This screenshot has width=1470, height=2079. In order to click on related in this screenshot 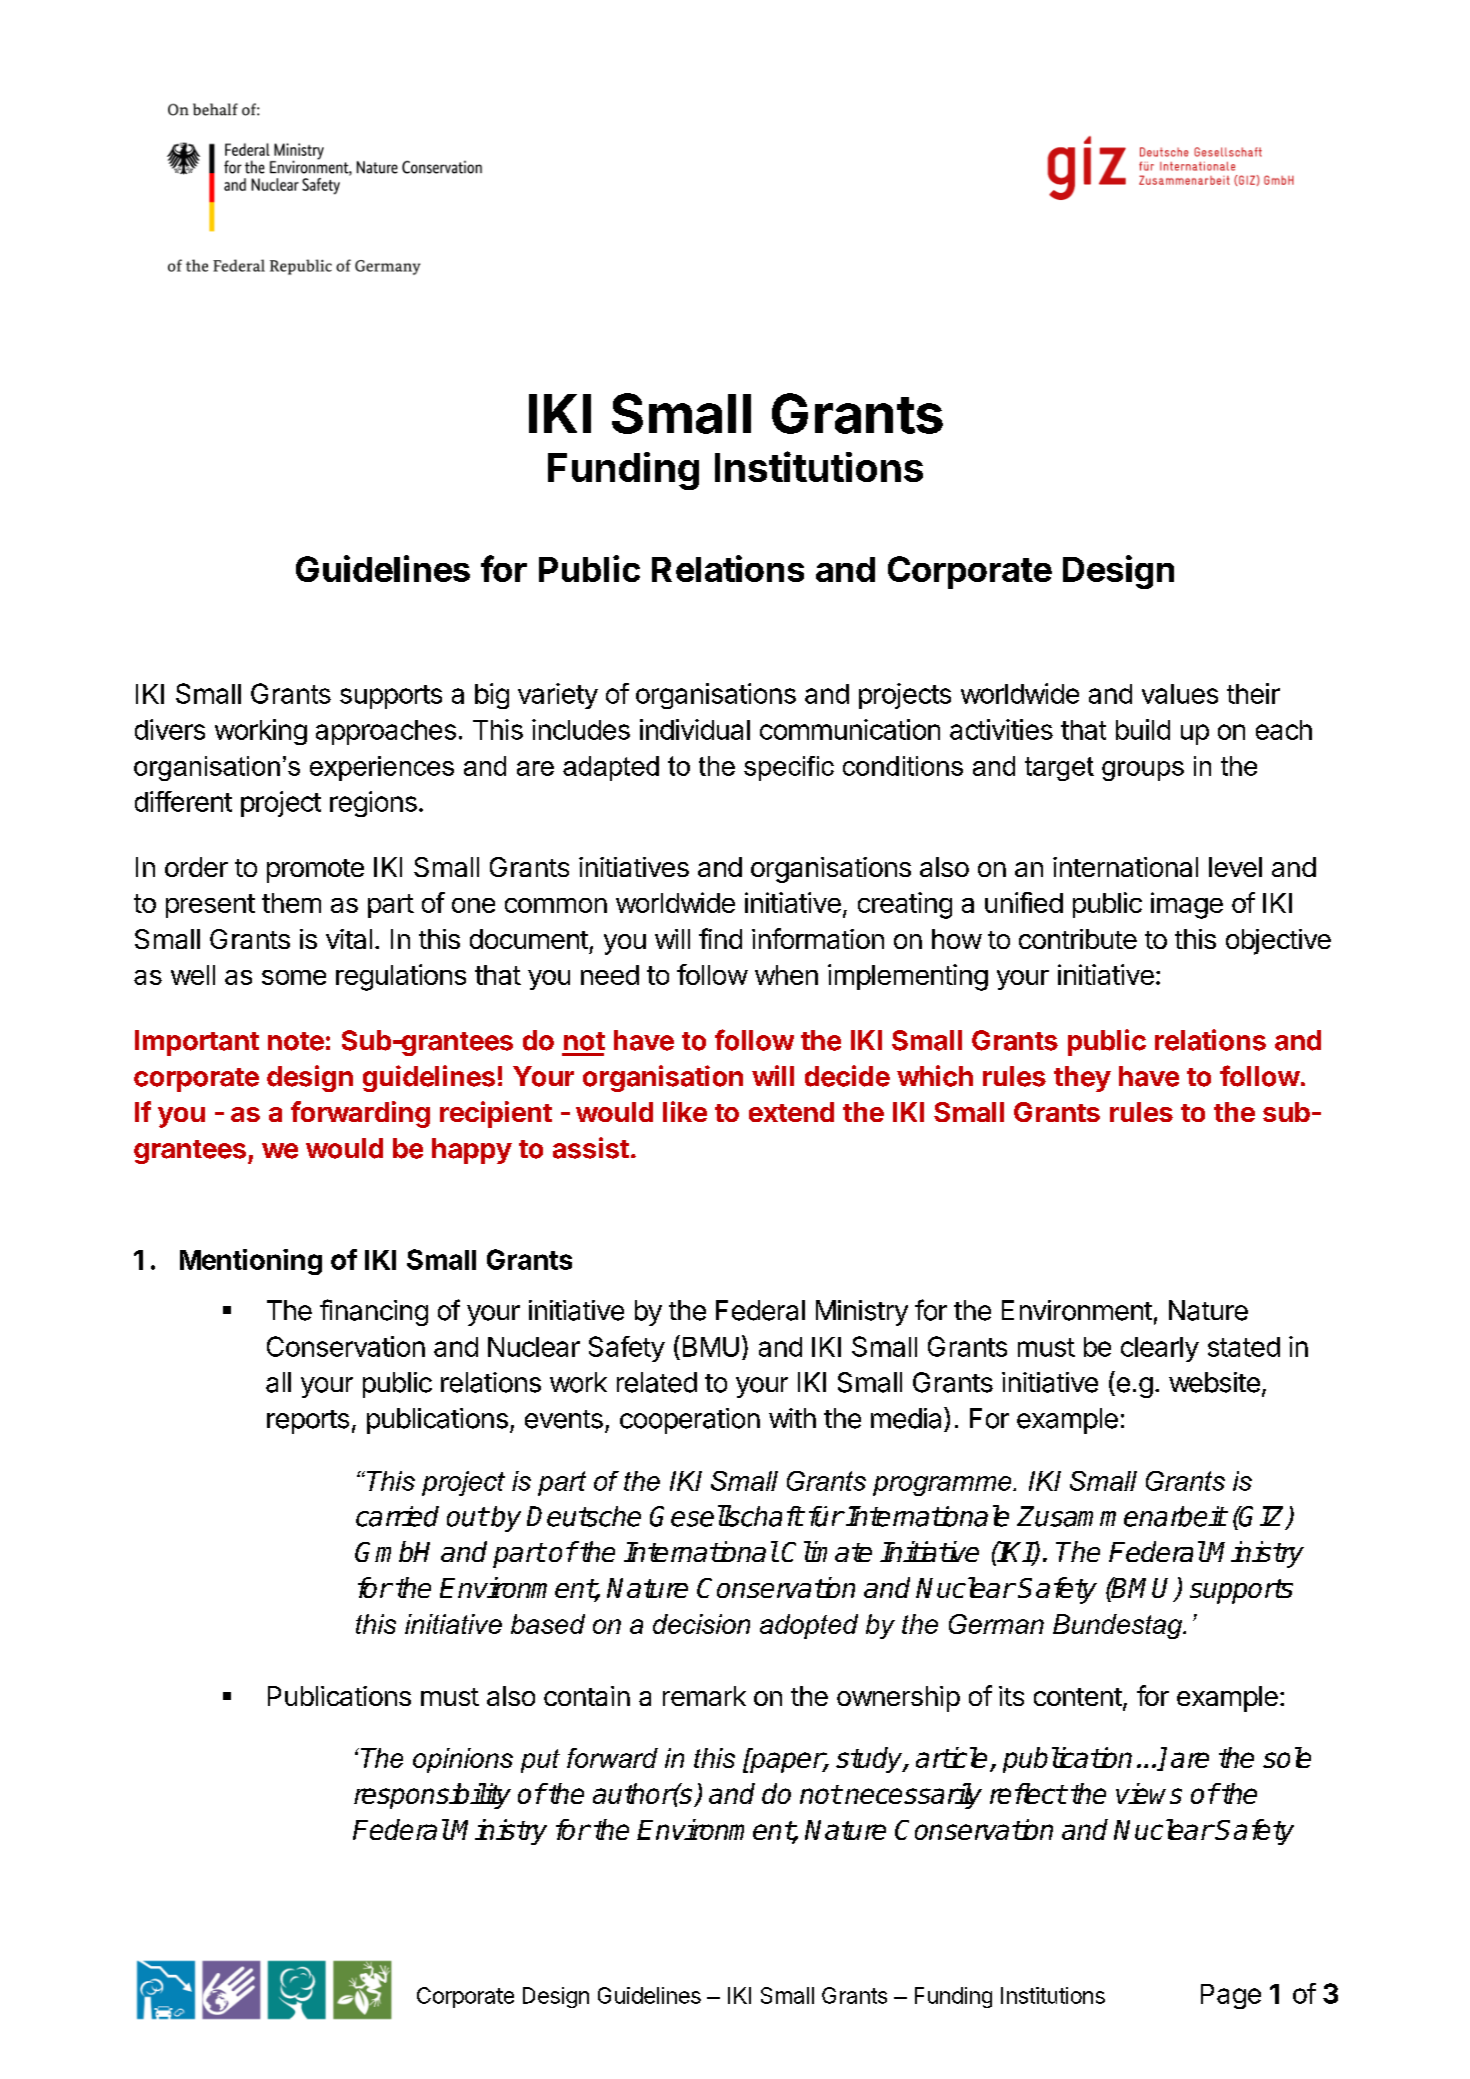, I will do `click(657, 1382)`.
